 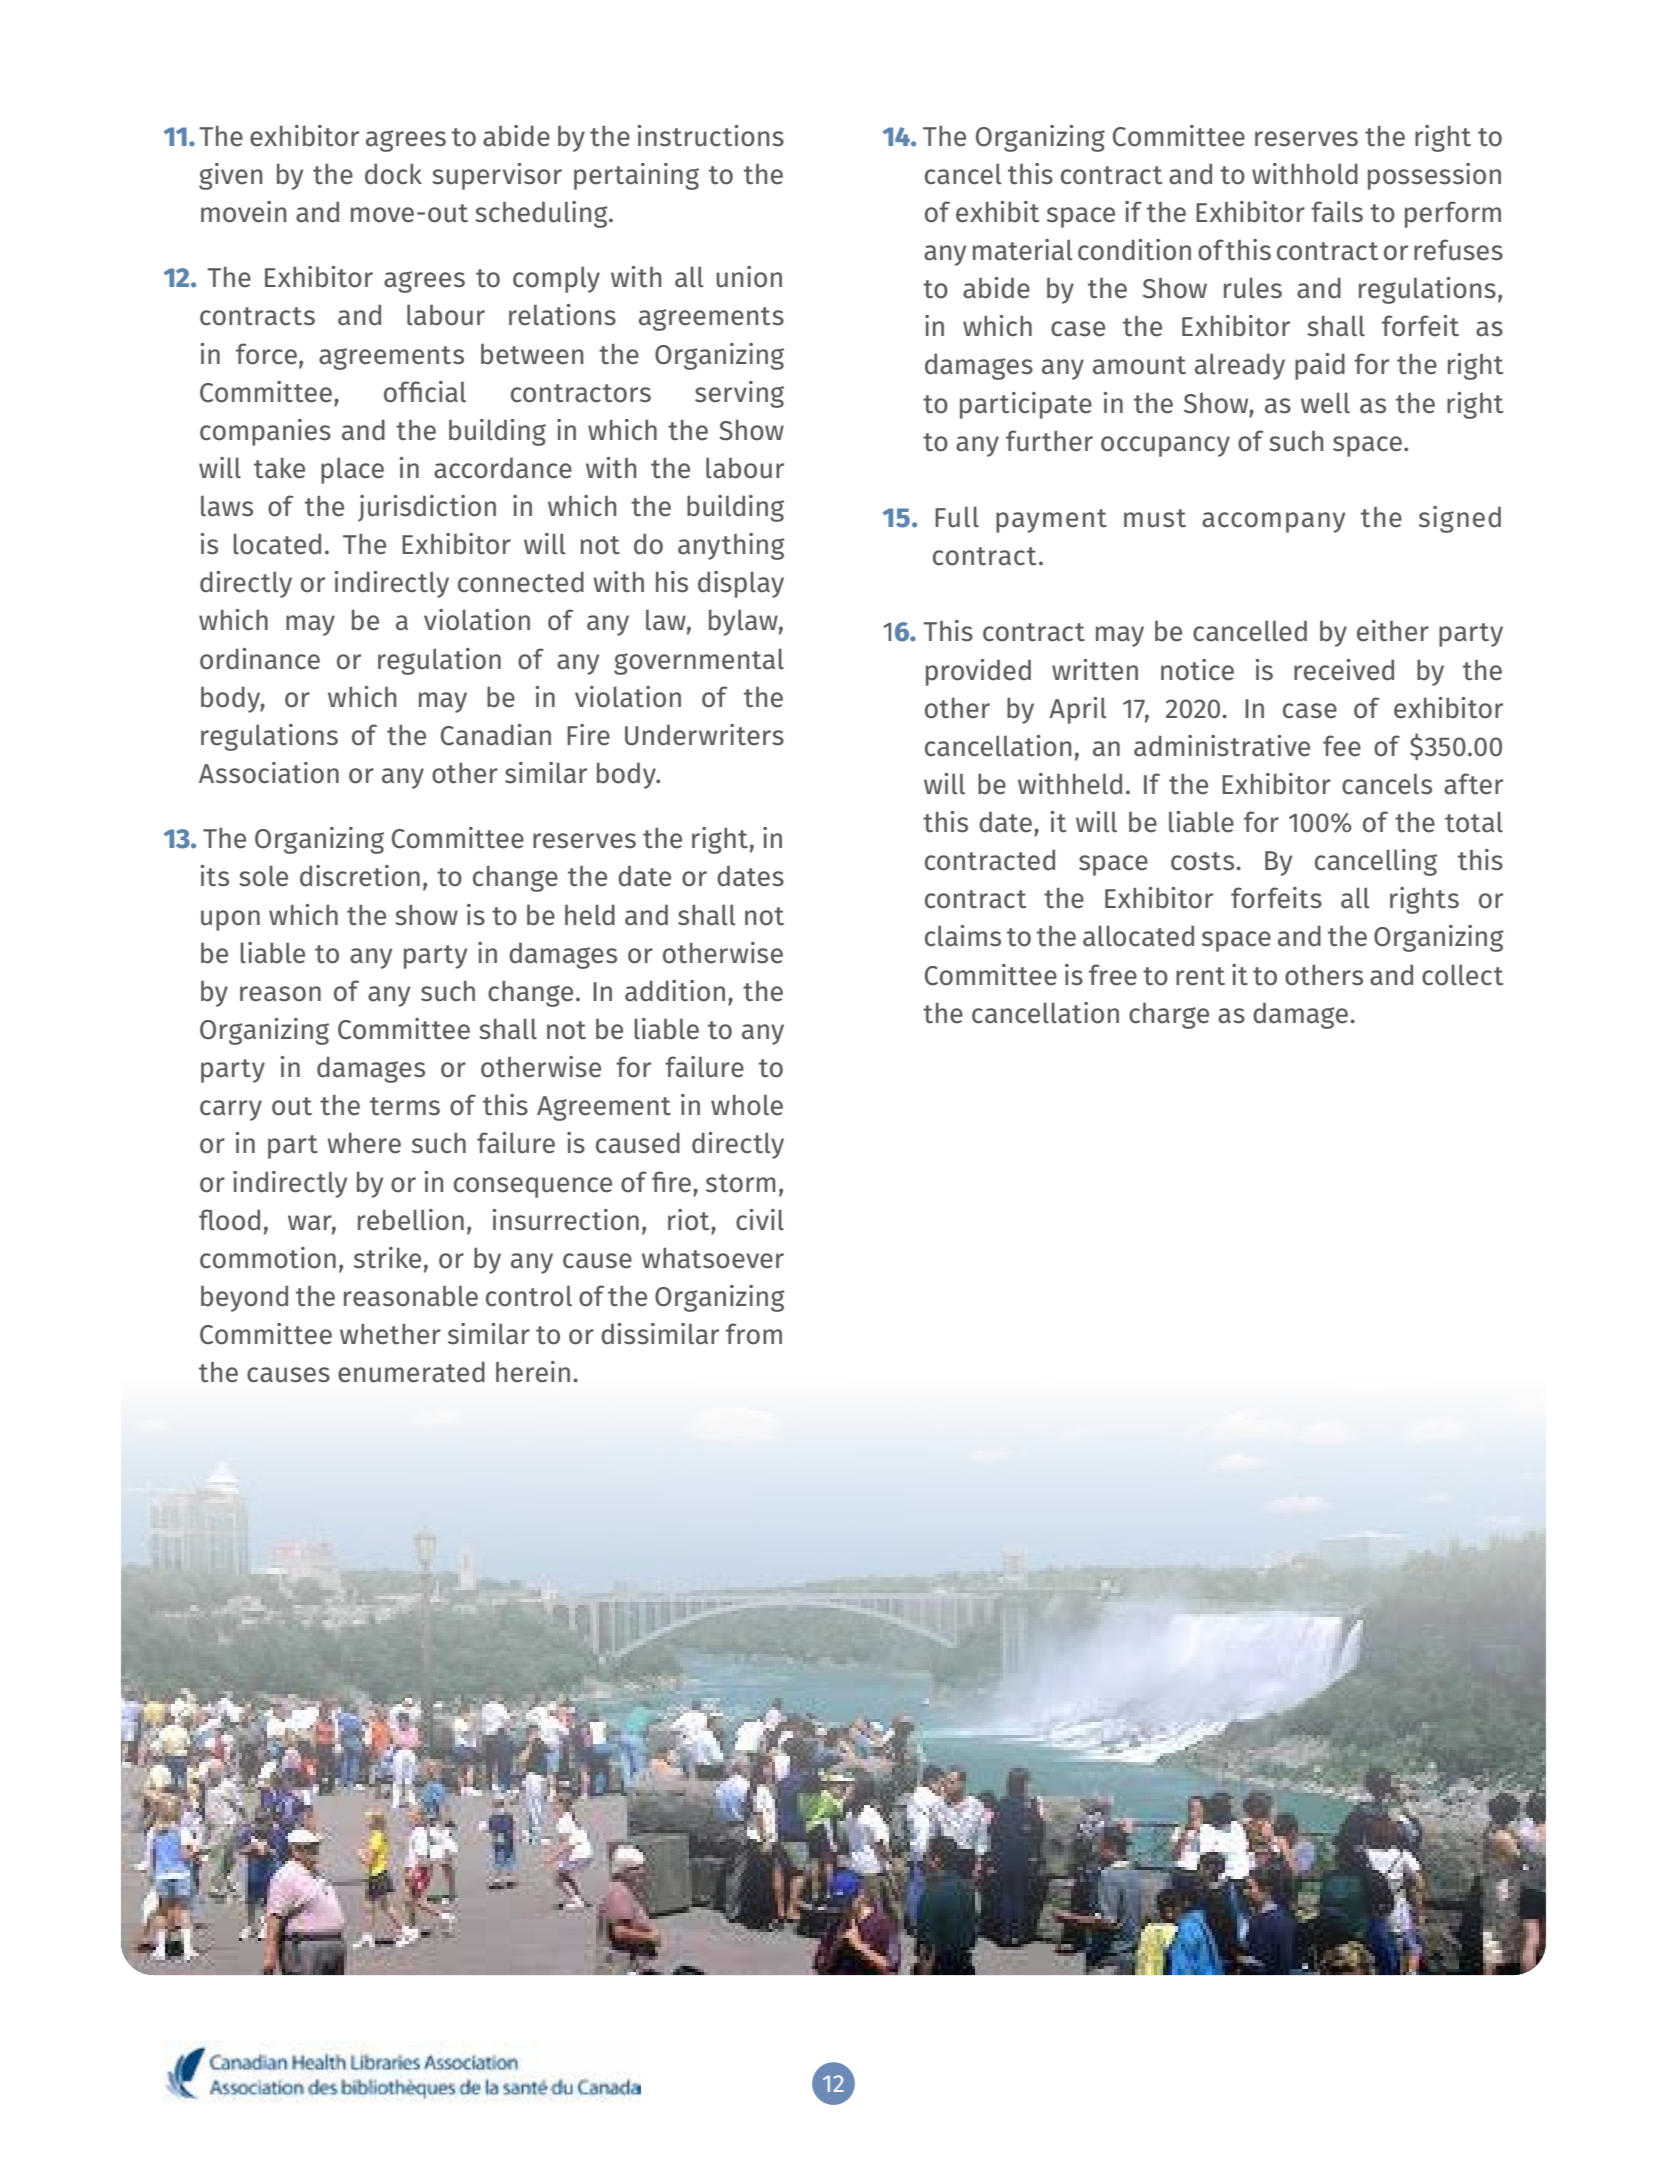 What do you see at coordinates (393, 174) in the document?
I see `dock` at bounding box center [393, 174].
